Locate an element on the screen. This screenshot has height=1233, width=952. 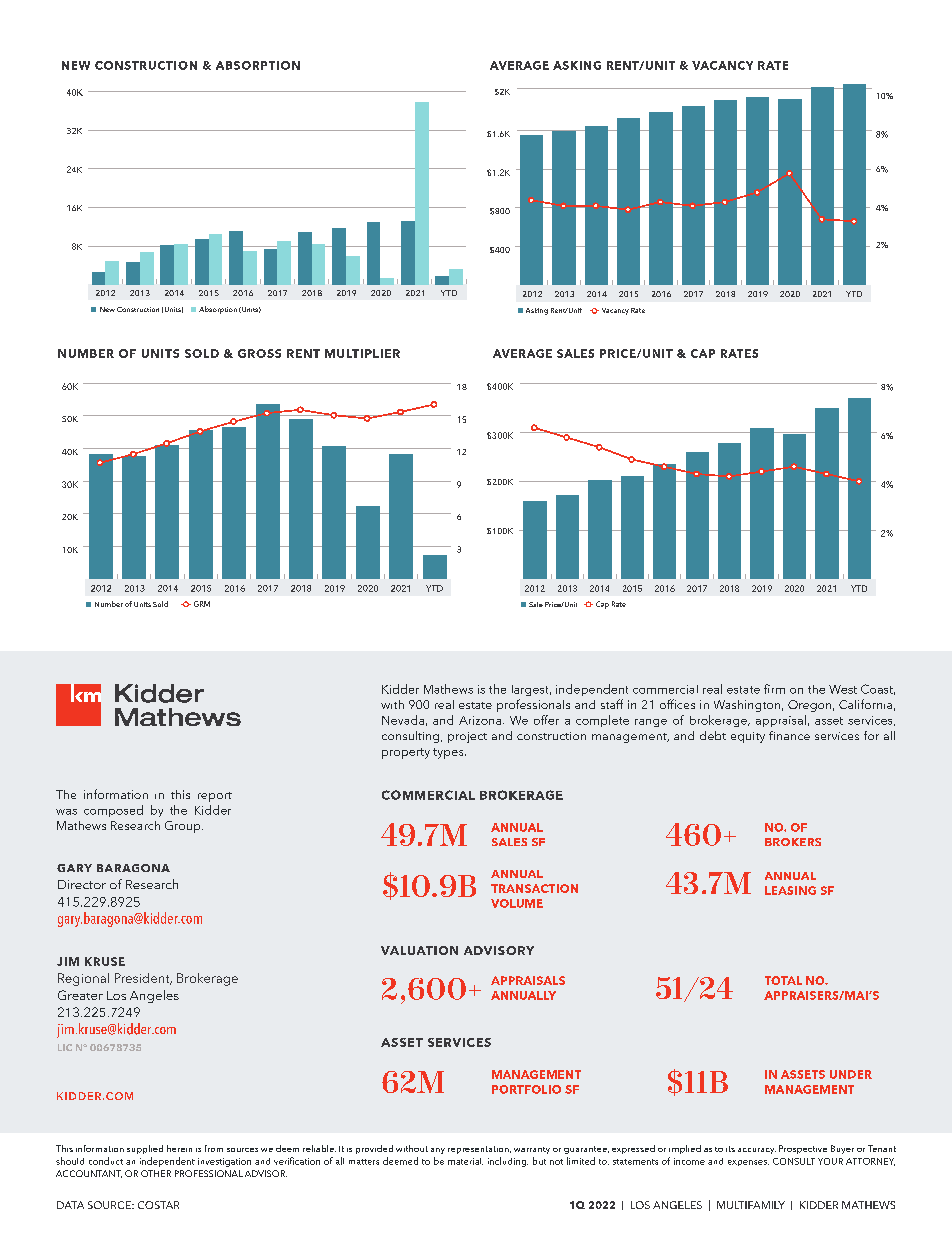
GRM is located at coordinates (202, 604).
